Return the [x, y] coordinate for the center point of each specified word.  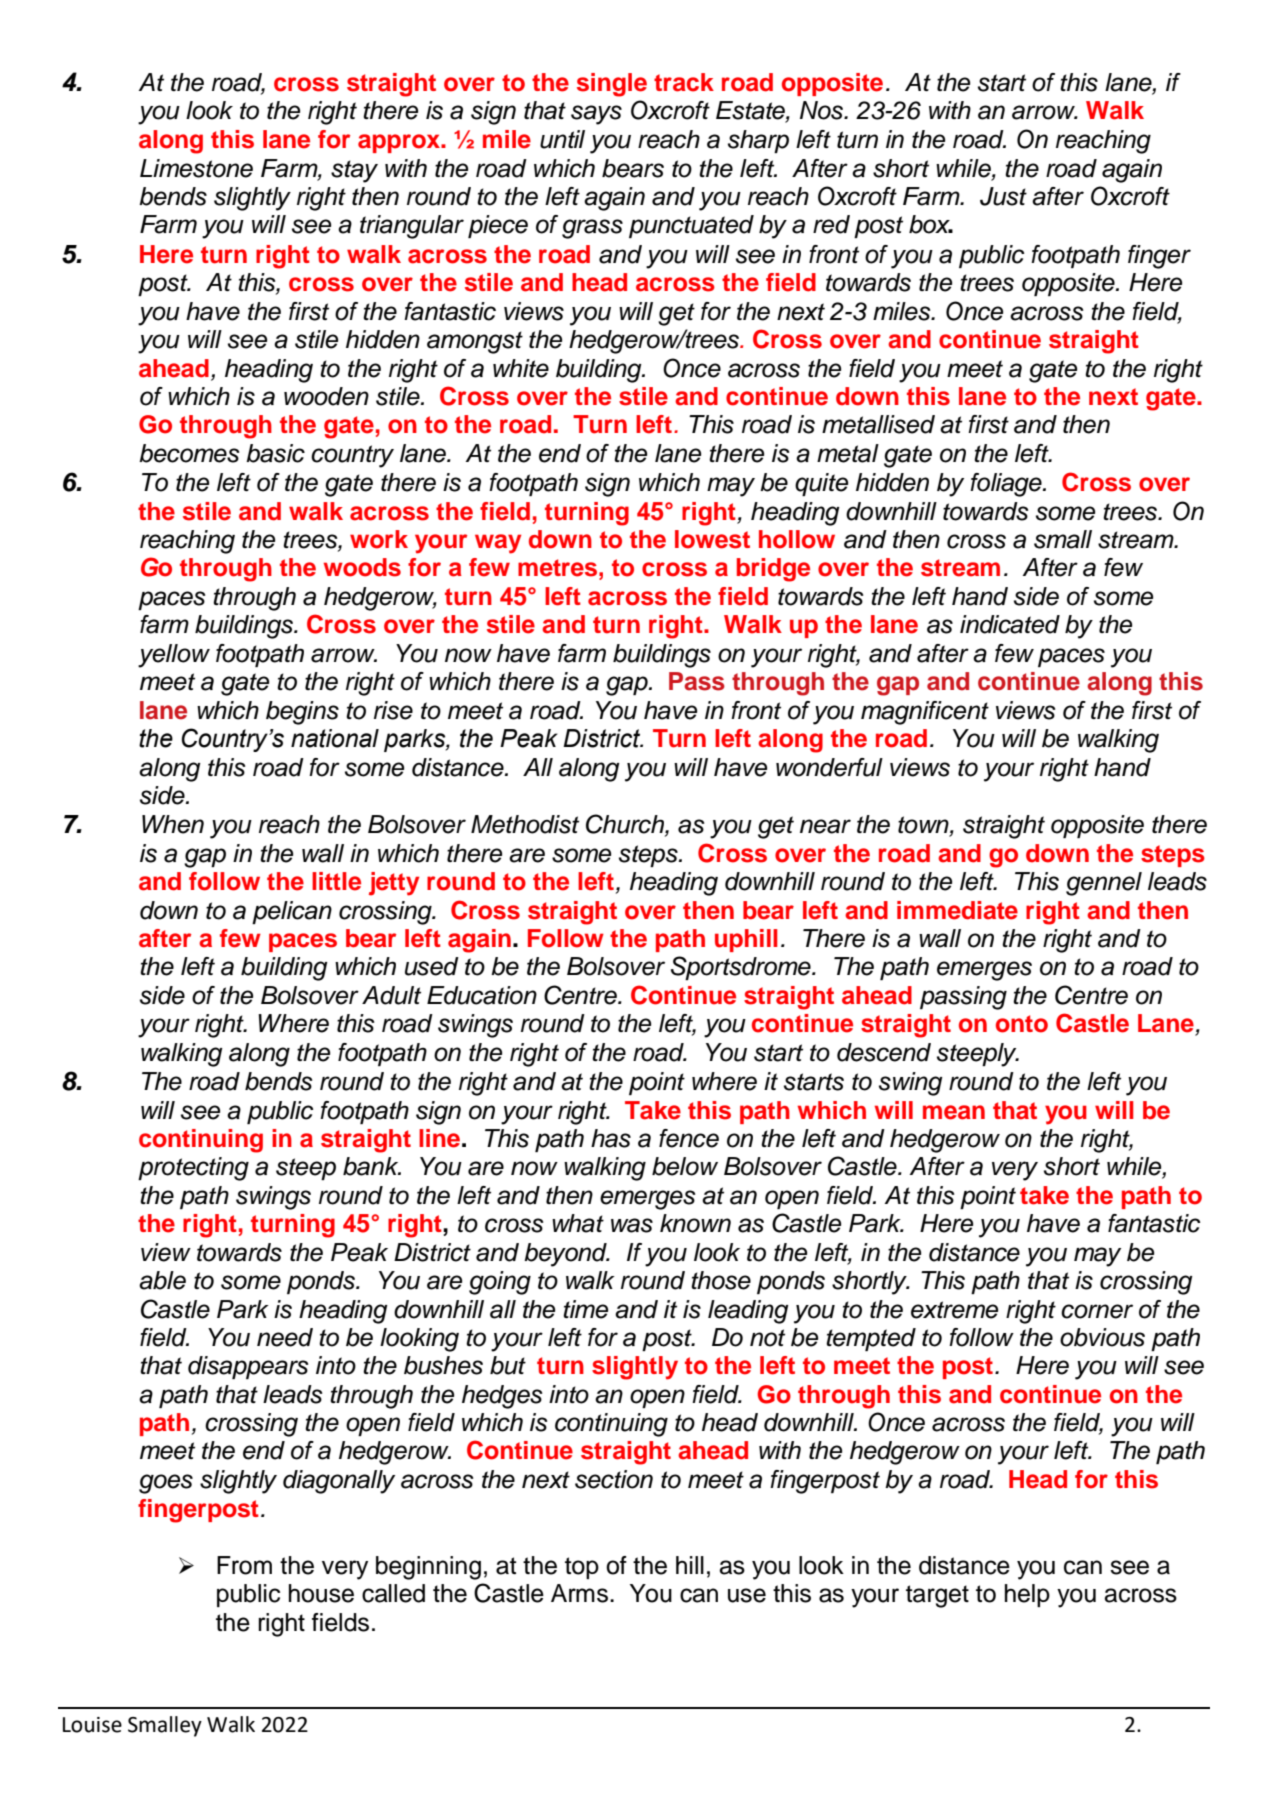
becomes [189, 453]
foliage [1007, 485]
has [611, 1138]
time [585, 1309]
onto [1022, 1024]
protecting [193, 1169]
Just [1003, 196]
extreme [954, 1310]
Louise [92, 1725]
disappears [248, 1367]
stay [354, 171]
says [596, 115]
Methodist [525, 824]
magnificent [925, 713]
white [521, 368]
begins [302, 713]
